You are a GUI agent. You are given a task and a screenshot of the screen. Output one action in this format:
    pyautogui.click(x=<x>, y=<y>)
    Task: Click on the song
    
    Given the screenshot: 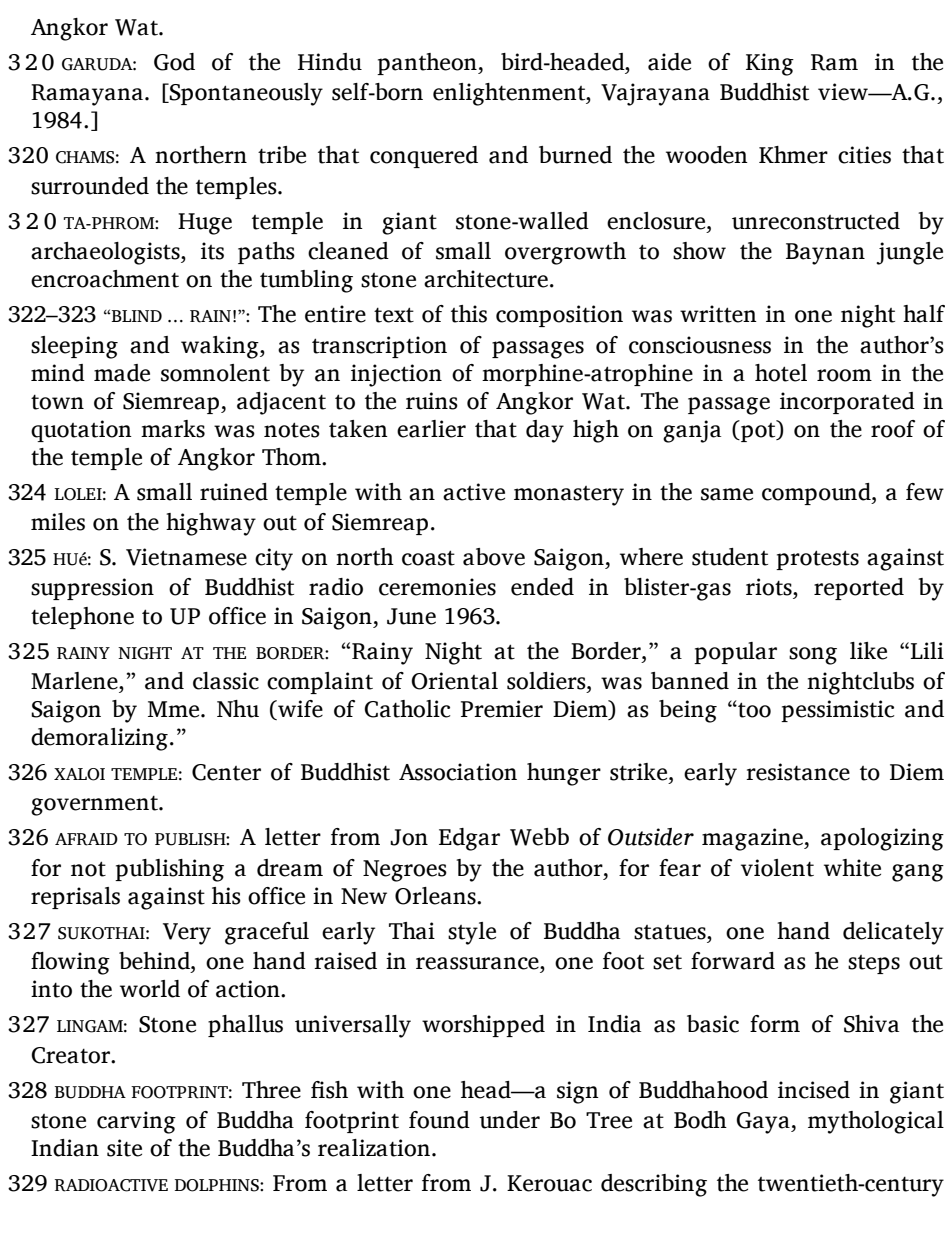 What is the action you would take?
    pyautogui.click(x=813, y=656)
